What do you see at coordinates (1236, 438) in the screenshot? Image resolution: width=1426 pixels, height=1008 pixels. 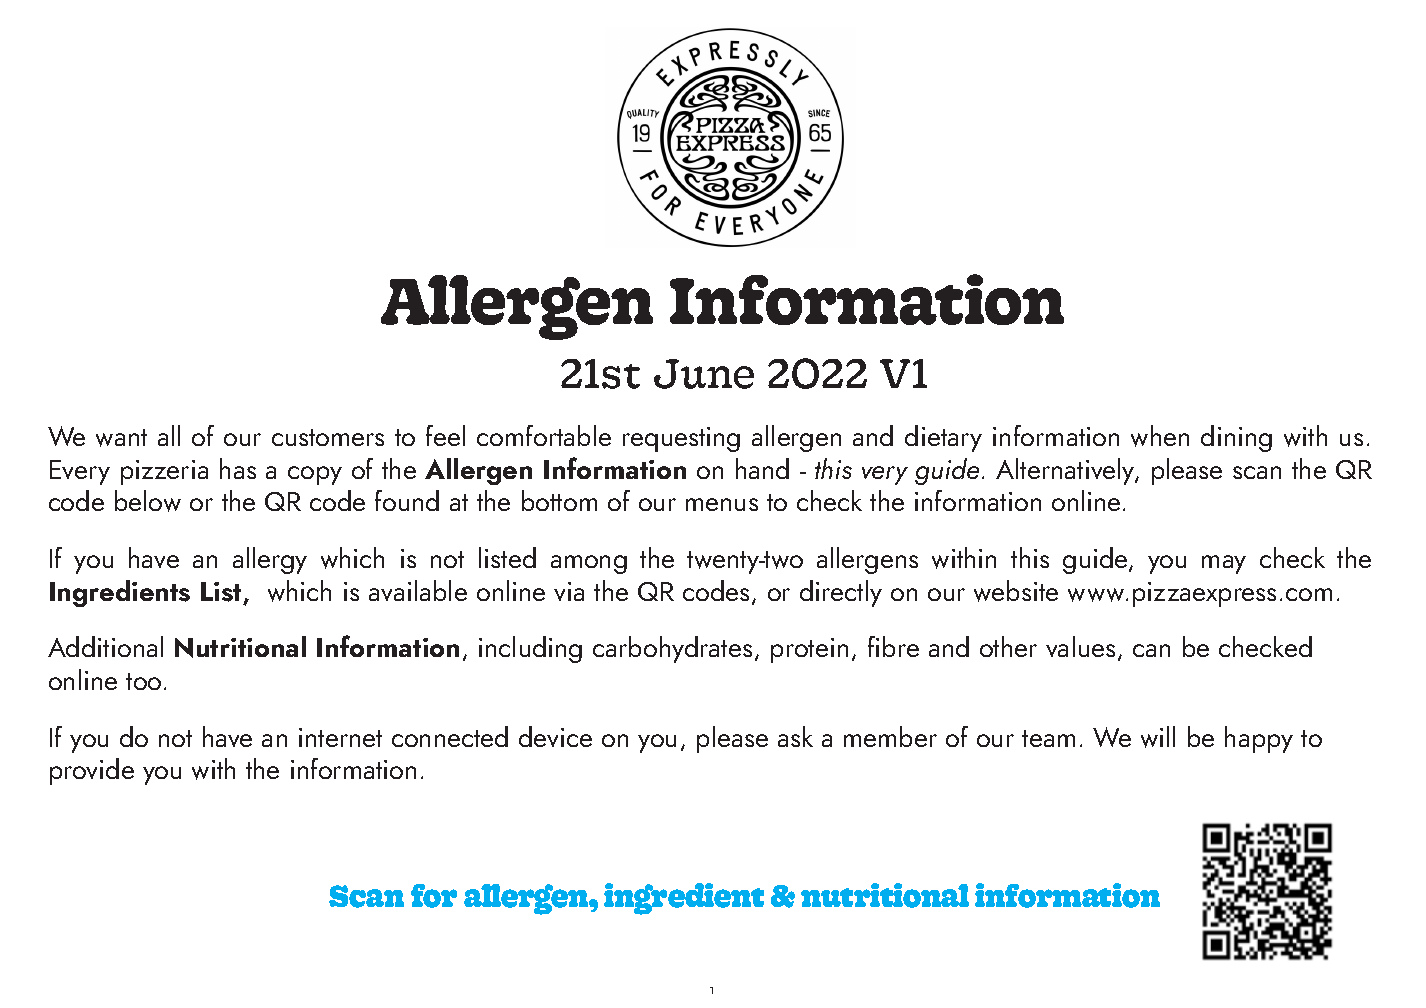 I see `dining` at bounding box center [1236, 438].
